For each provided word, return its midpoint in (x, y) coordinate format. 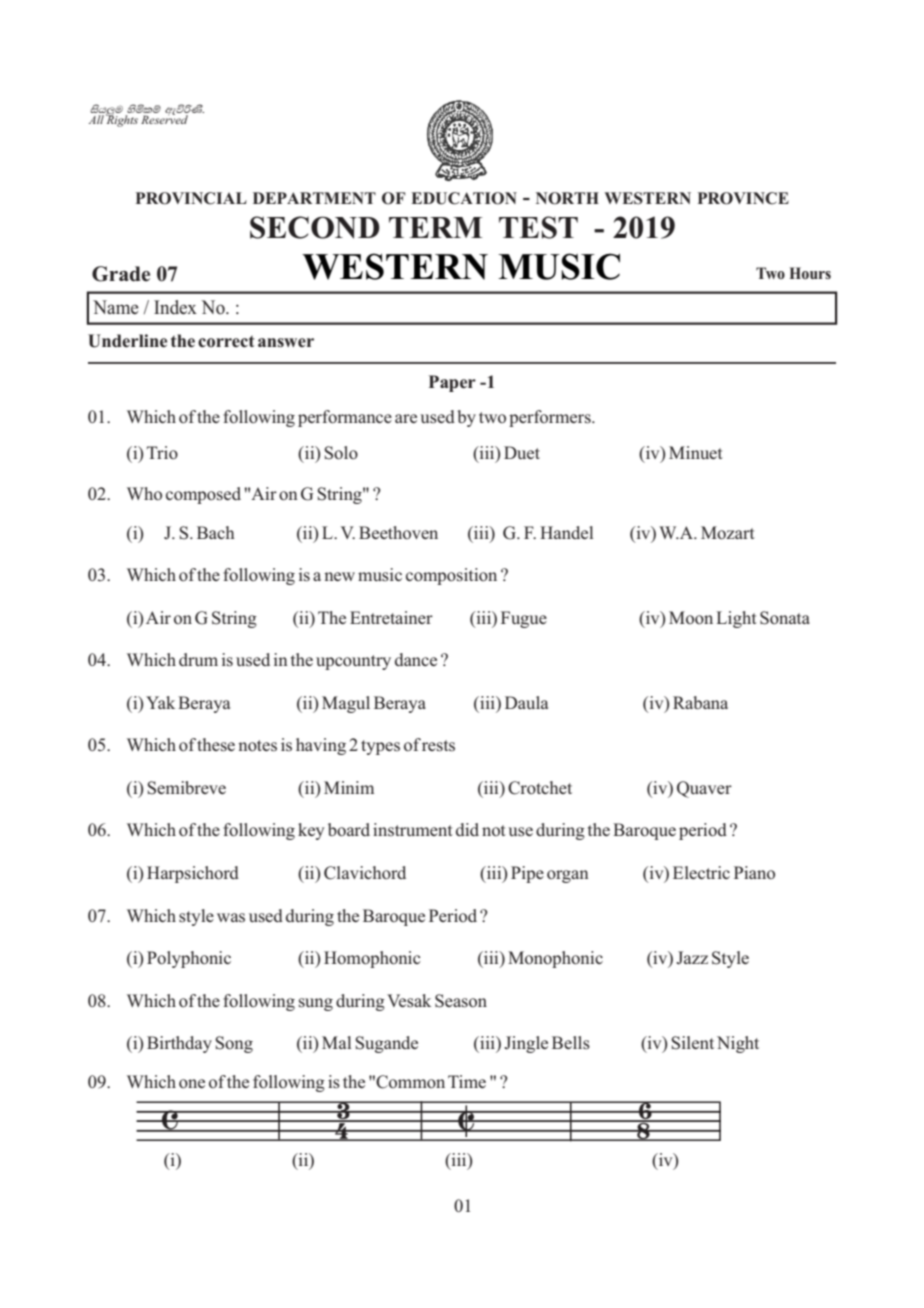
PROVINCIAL (191, 198)
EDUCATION (464, 198)
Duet (522, 452)
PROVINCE (743, 198)
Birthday (179, 1044)
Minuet (696, 452)
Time (467, 1081)
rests (438, 746)
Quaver (704, 789)
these (216, 745)
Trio (162, 453)
